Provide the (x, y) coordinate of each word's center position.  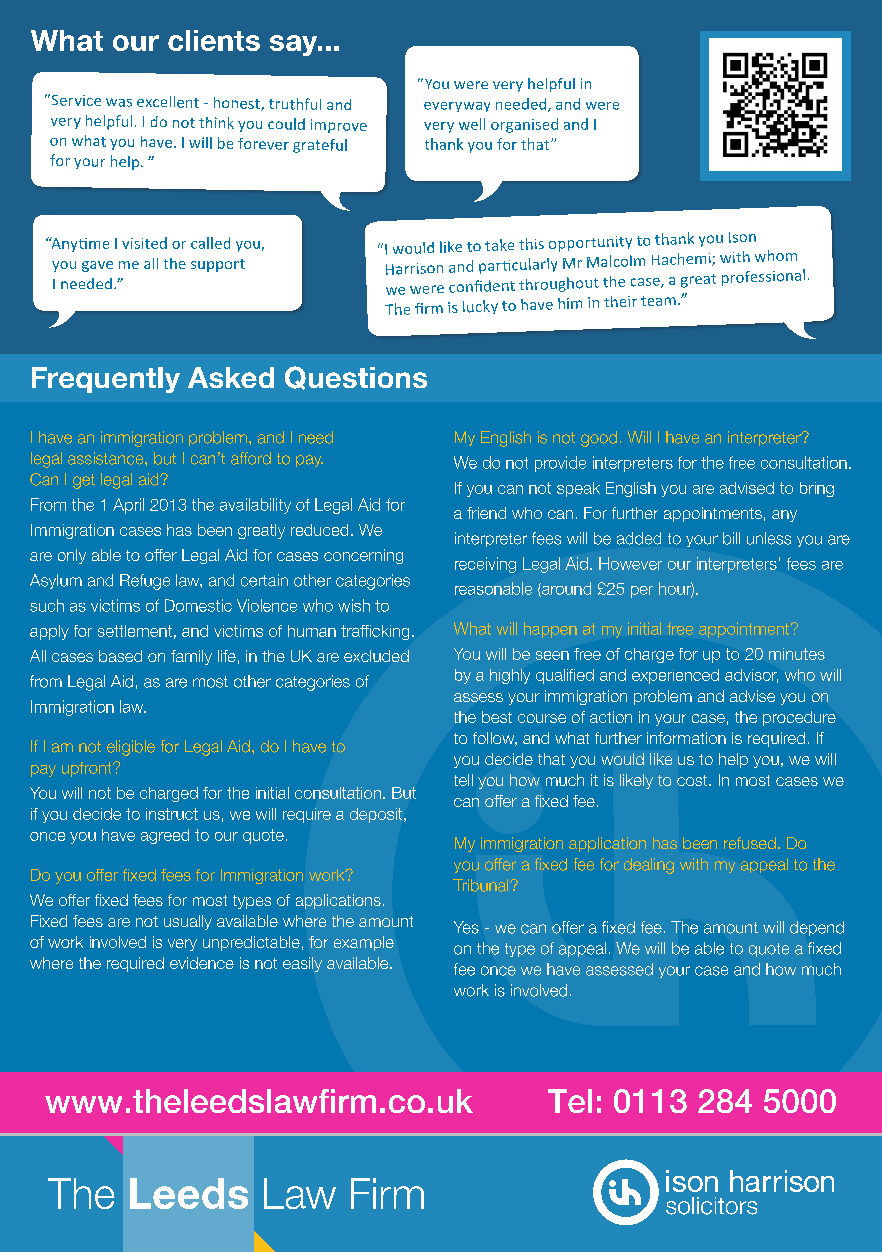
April (128, 506)
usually (188, 922)
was (119, 102)
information (686, 738)
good (599, 439)
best (497, 717)
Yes (466, 927)
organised (524, 125)
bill (731, 538)
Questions (356, 378)
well (472, 124)
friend (486, 513)
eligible (131, 748)
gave (97, 266)
